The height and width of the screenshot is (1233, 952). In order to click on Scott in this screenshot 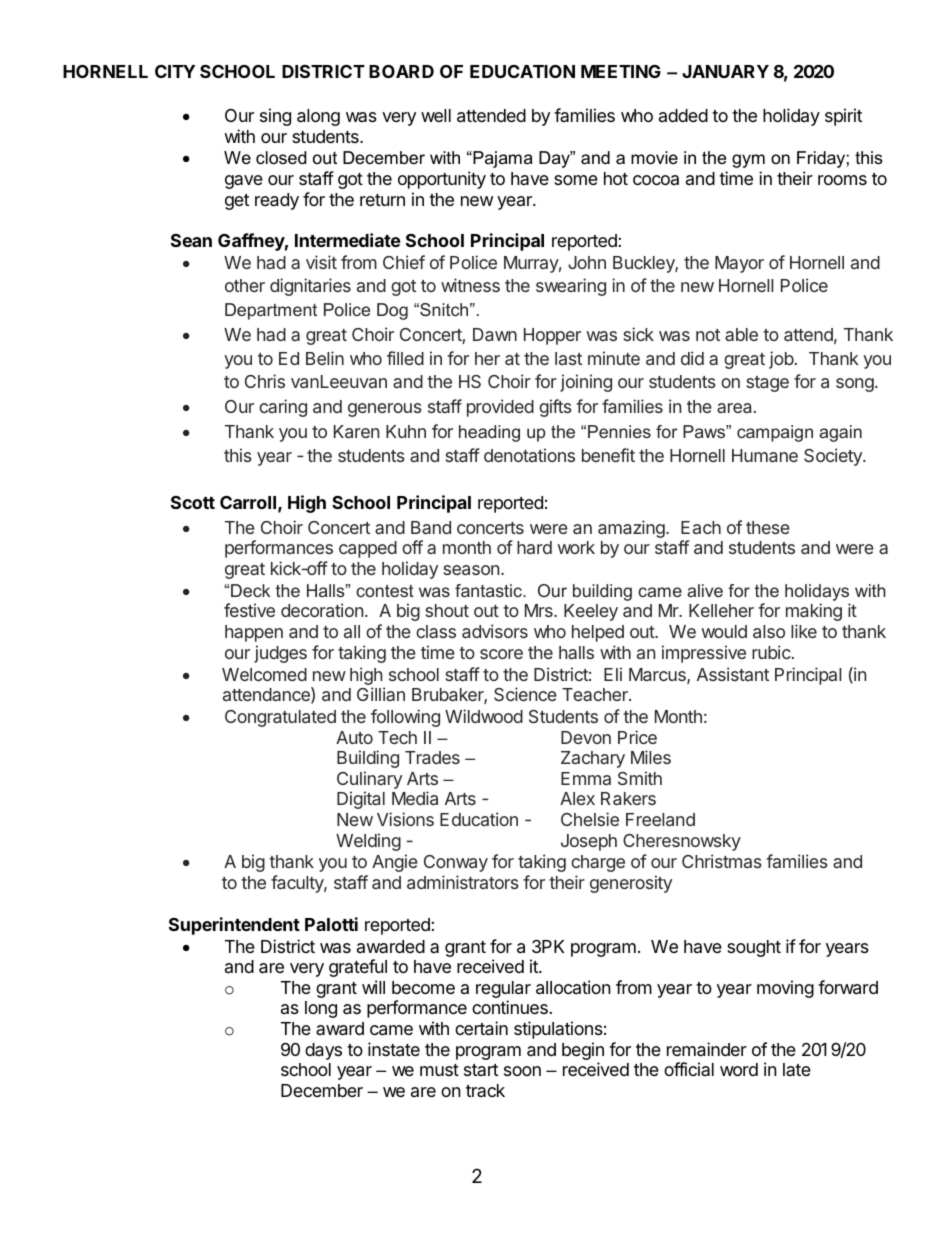, I will do `click(193, 502)`.
